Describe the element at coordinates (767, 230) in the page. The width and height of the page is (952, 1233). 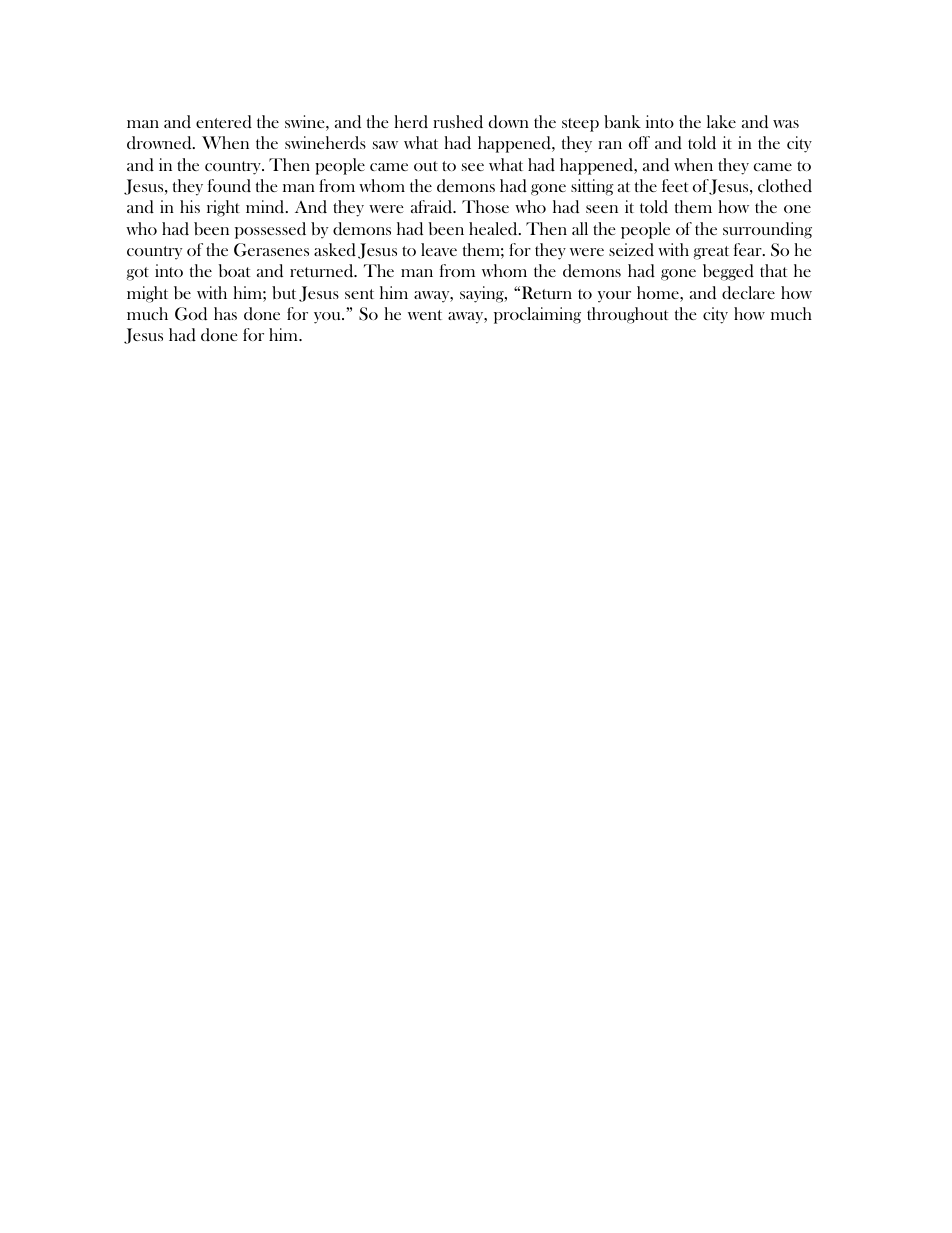
I see `surrounding` at that location.
